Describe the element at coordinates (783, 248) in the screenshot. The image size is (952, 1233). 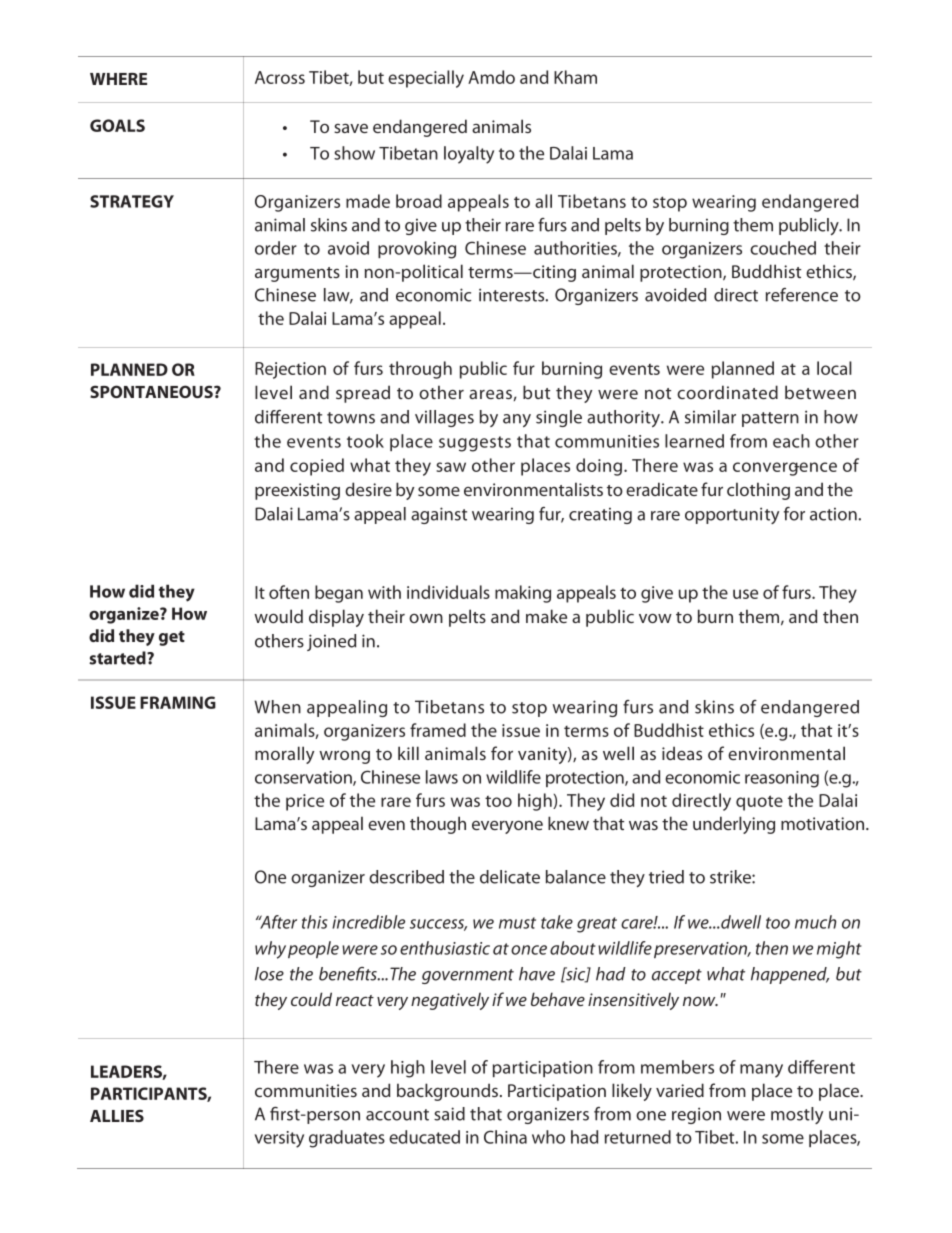
I see `couched` at that location.
